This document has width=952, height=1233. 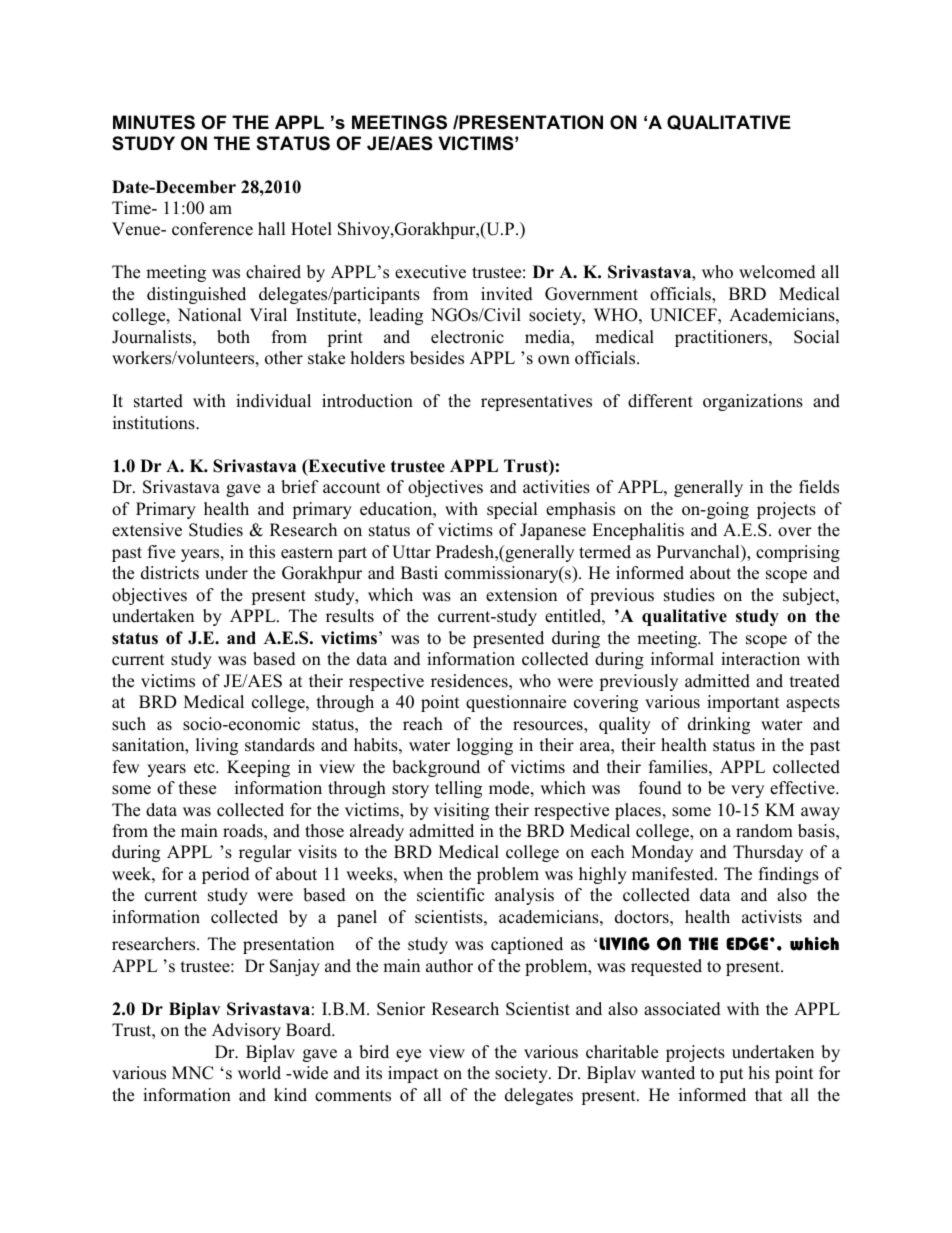 What do you see at coordinates (193, 1073) in the document?
I see `MNC` at bounding box center [193, 1073].
